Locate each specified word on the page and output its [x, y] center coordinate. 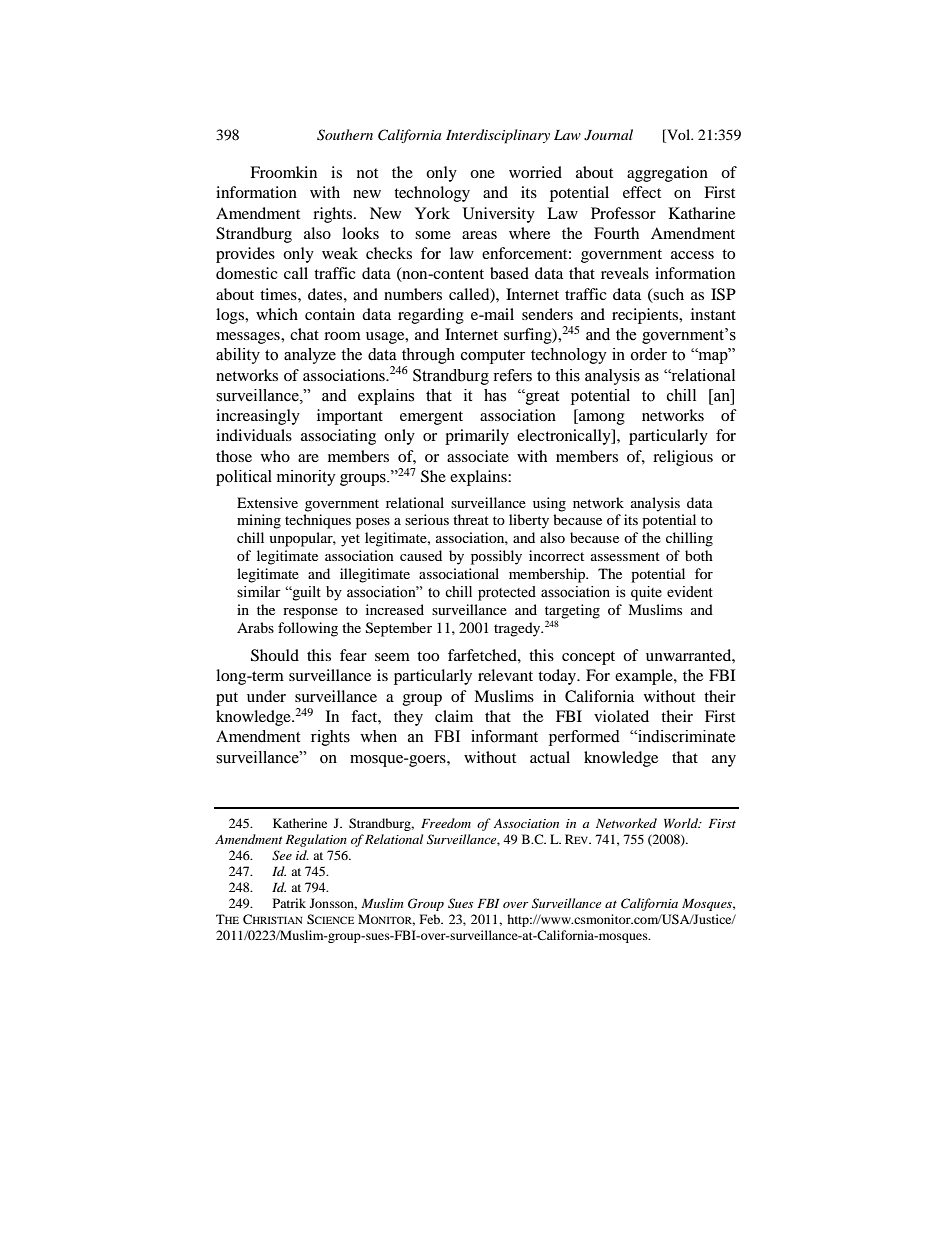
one [482, 174]
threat [471, 519]
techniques [318, 521]
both [699, 555]
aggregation [667, 174]
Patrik [289, 903]
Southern [345, 135]
